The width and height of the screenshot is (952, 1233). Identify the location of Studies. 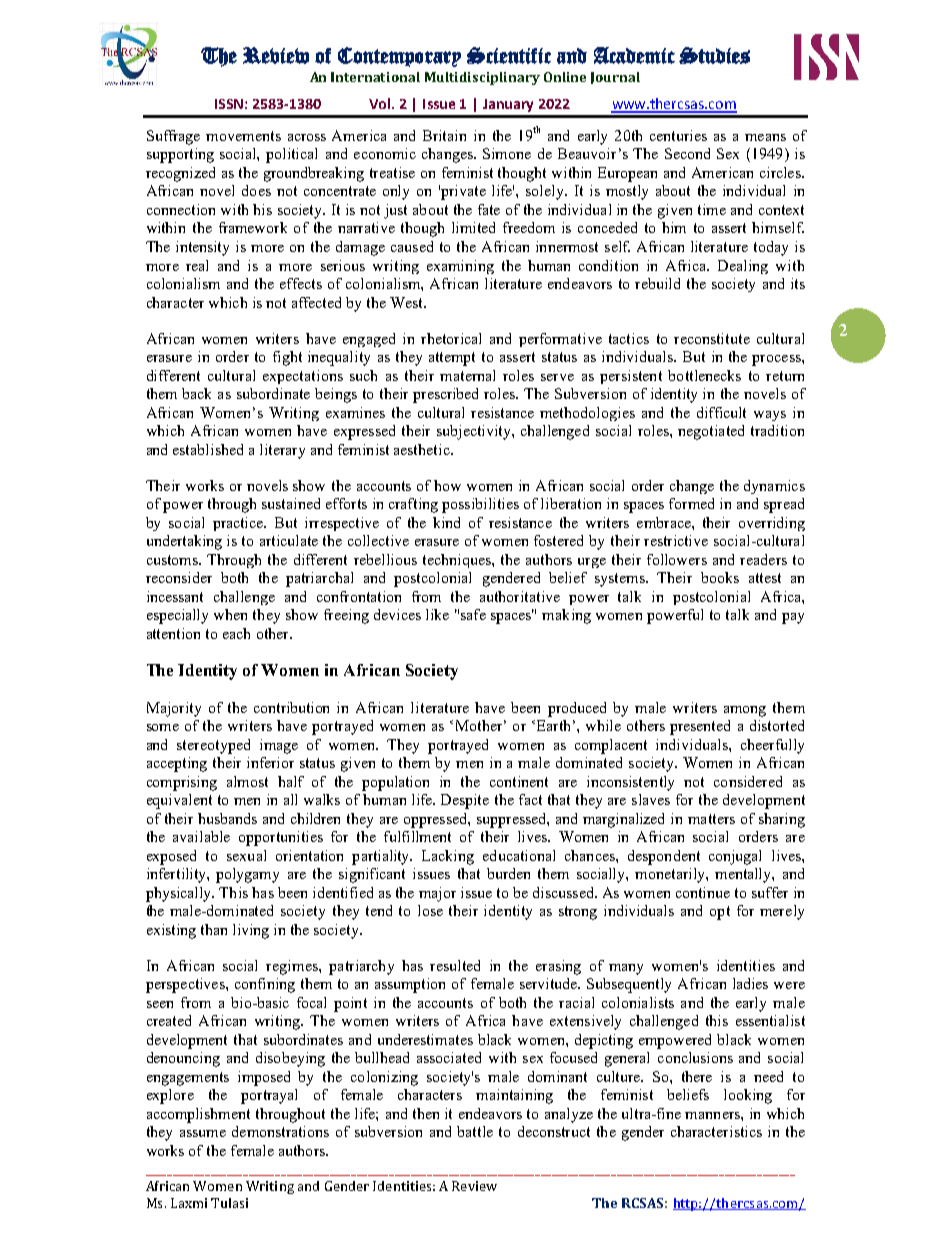
(714, 55).
